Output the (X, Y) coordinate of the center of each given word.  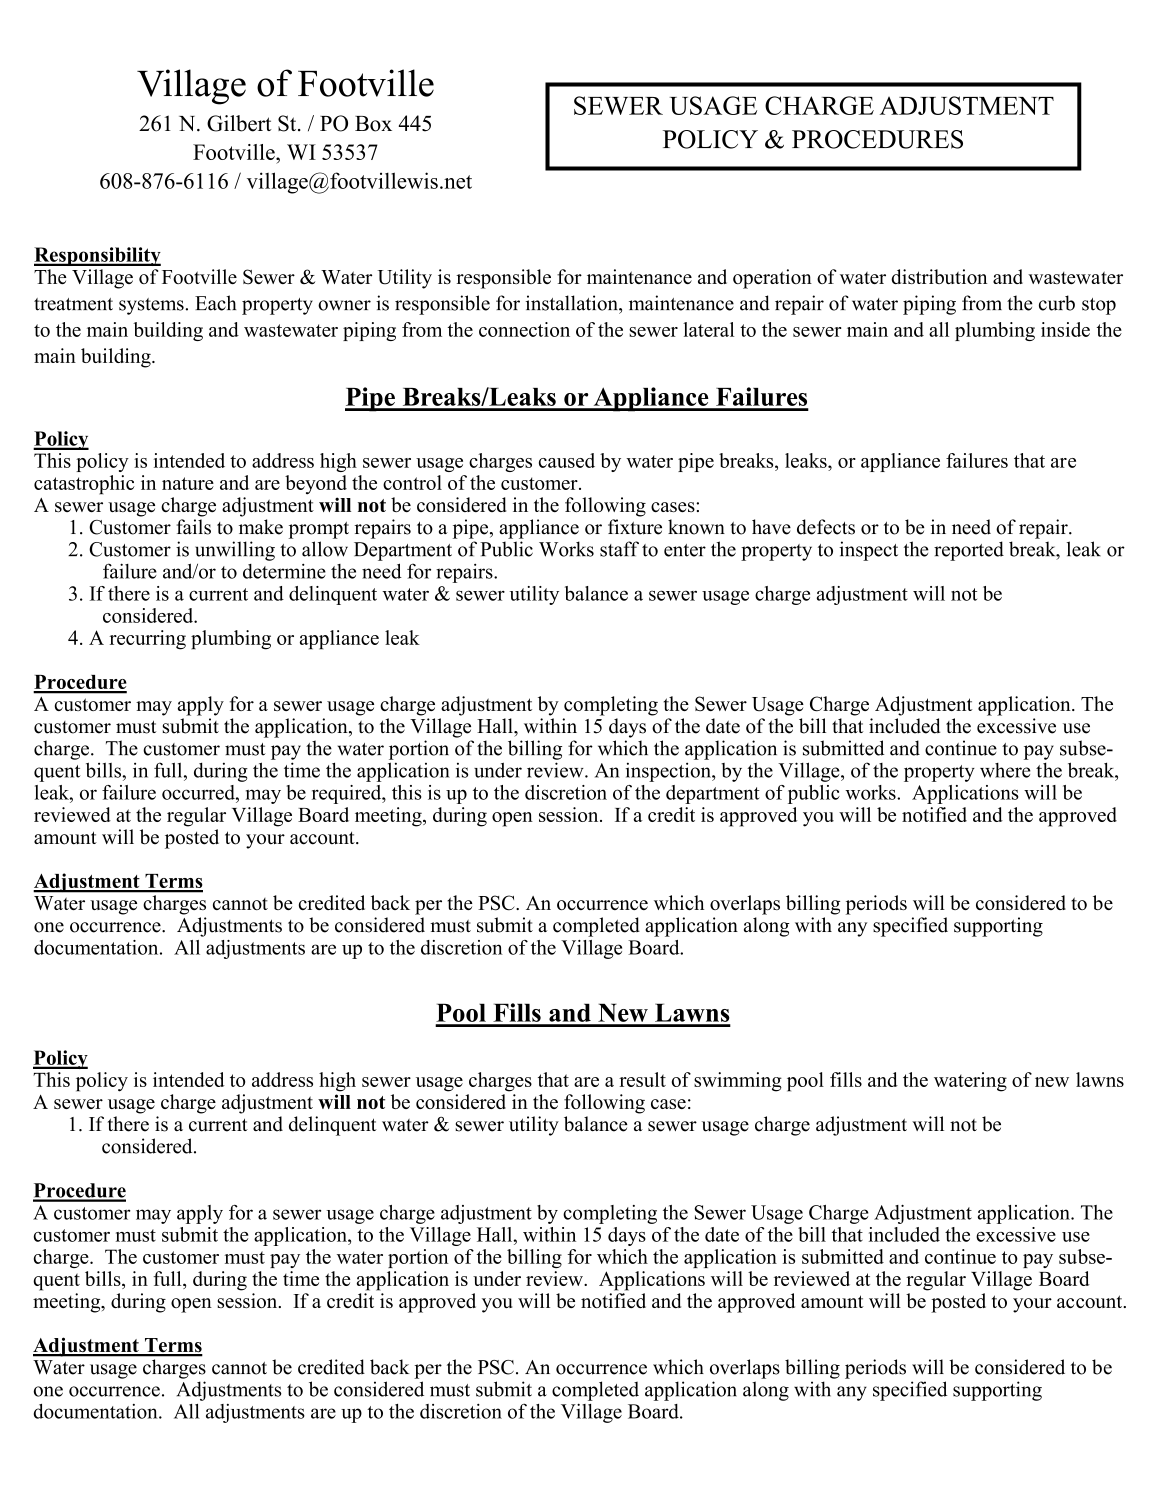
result (642, 1079)
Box (373, 124)
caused (567, 460)
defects (826, 527)
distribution (939, 276)
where (1005, 770)
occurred (199, 792)
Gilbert (239, 123)
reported (969, 551)
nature (188, 483)
